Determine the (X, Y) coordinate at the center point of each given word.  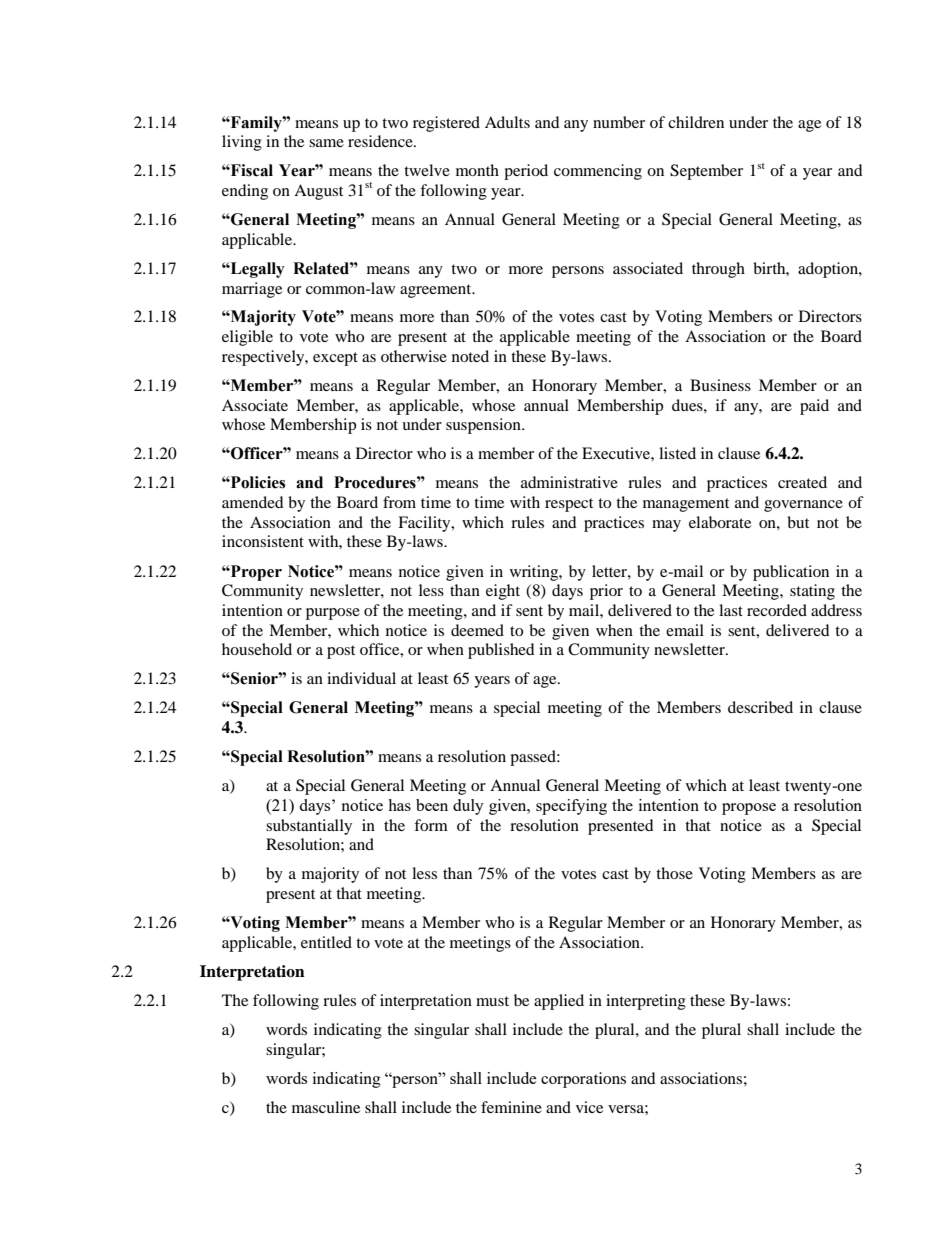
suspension (484, 426)
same (326, 143)
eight (503, 592)
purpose (333, 614)
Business (720, 385)
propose (749, 809)
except (335, 359)
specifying (571, 807)
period (526, 172)
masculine (326, 1107)
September (706, 172)
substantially (309, 827)
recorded (777, 610)
